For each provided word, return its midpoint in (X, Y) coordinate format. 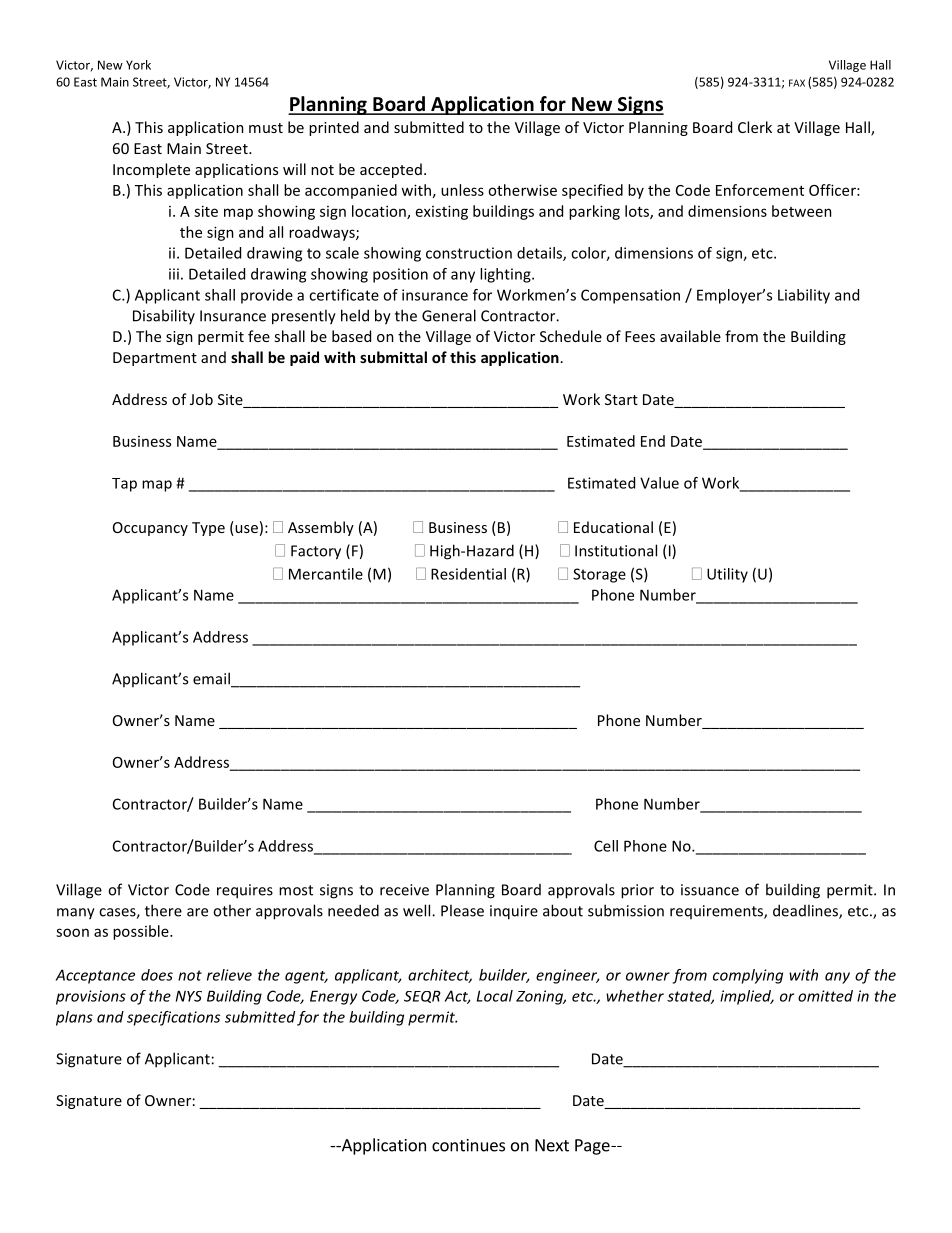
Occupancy (150, 529)
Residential (468, 574)
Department (155, 359)
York (138, 65)
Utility (727, 575)
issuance (710, 890)
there (163, 910)
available (690, 336)
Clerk (755, 127)
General (449, 315)
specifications (173, 1018)
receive (404, 890)
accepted (391, 170)
